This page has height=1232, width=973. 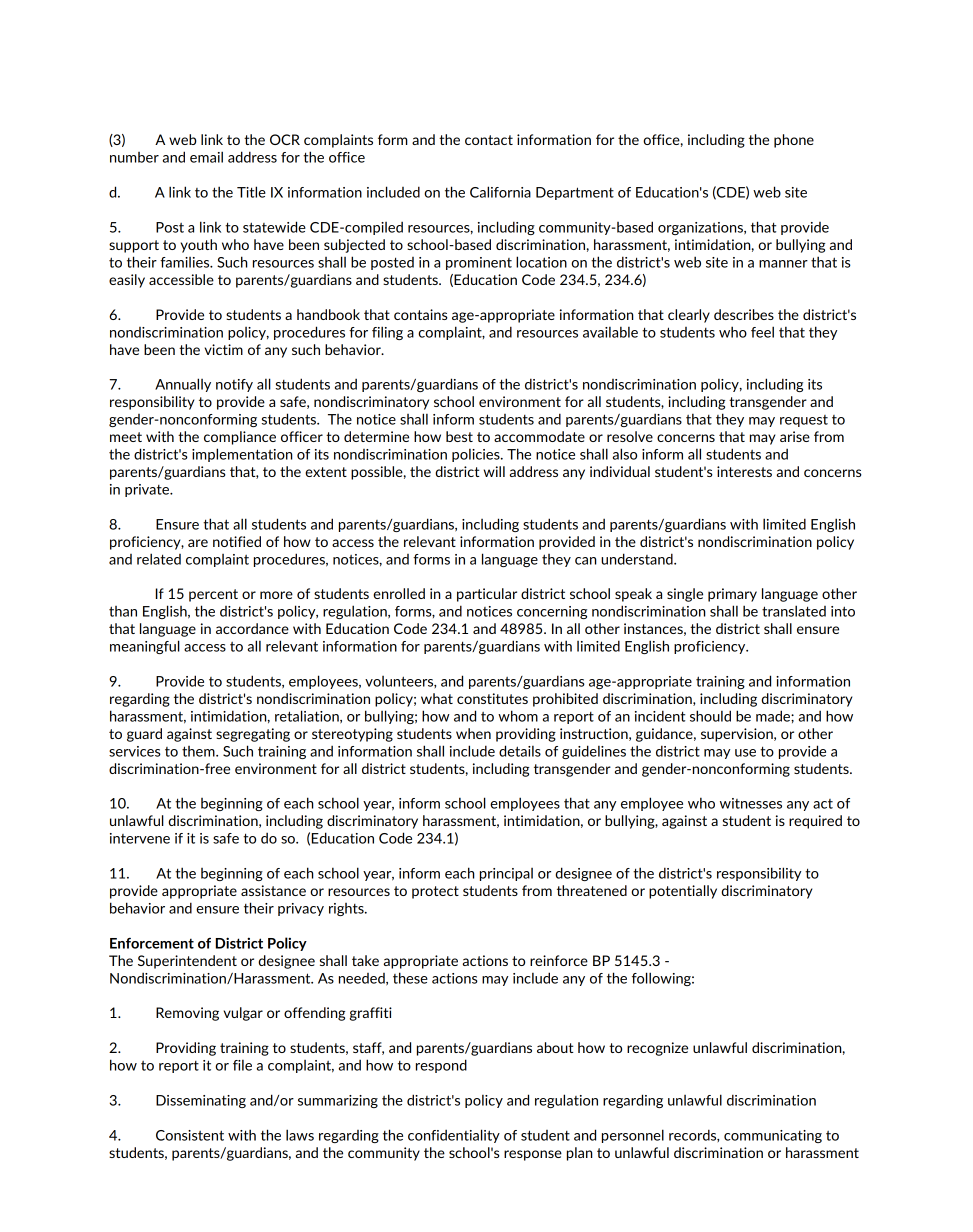 What do you see at coordinates (520, 751) in the page?
I see `details` at bounding box center [520, 751].
